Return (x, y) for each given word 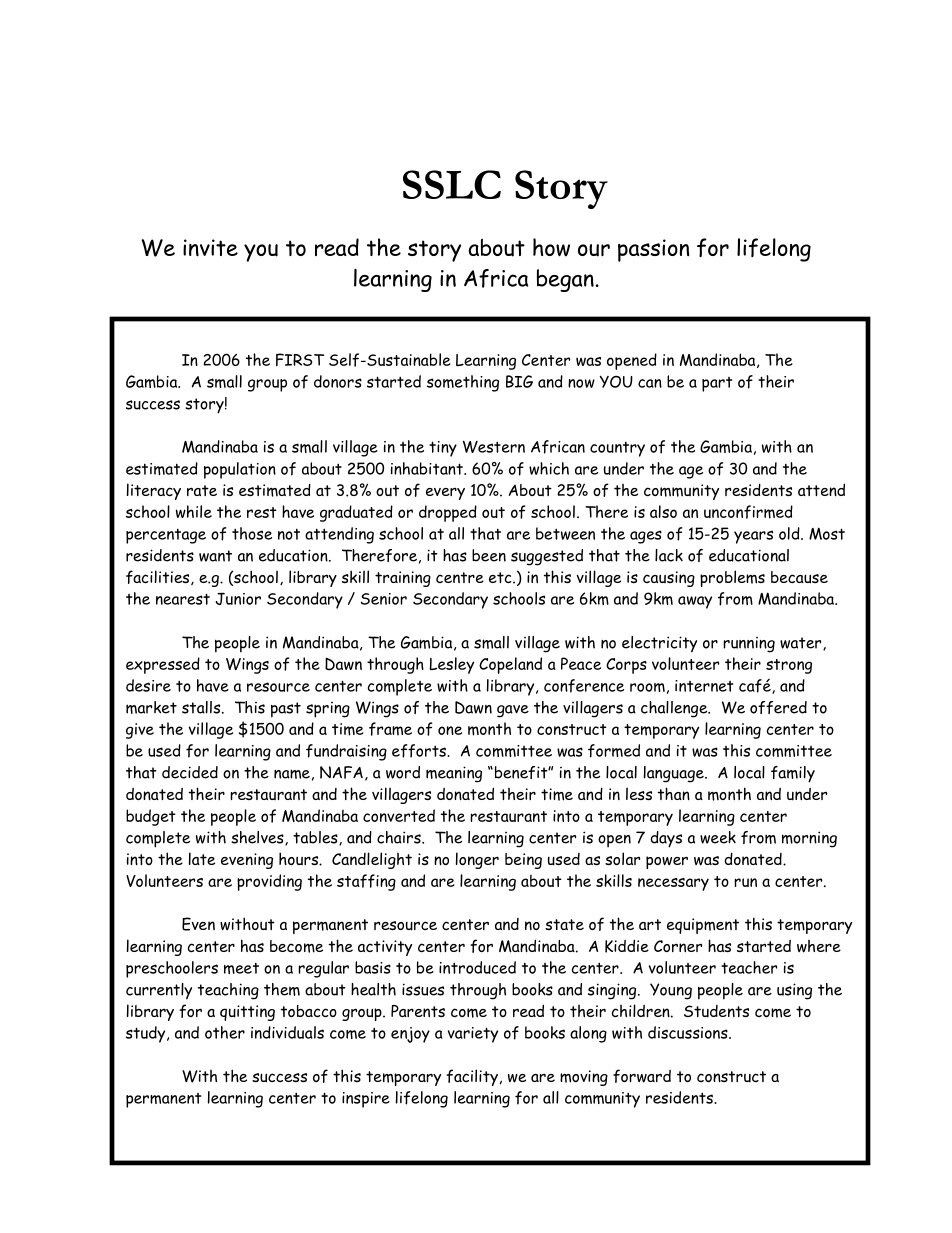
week (718, 837)
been (489, 555)
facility (472, 1077)
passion (653, 250)
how (551, 247)
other (225, 1032)
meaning (454, 774)
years (753, 537)
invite (210, 248)
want (215, 556)
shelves (258, 838)
